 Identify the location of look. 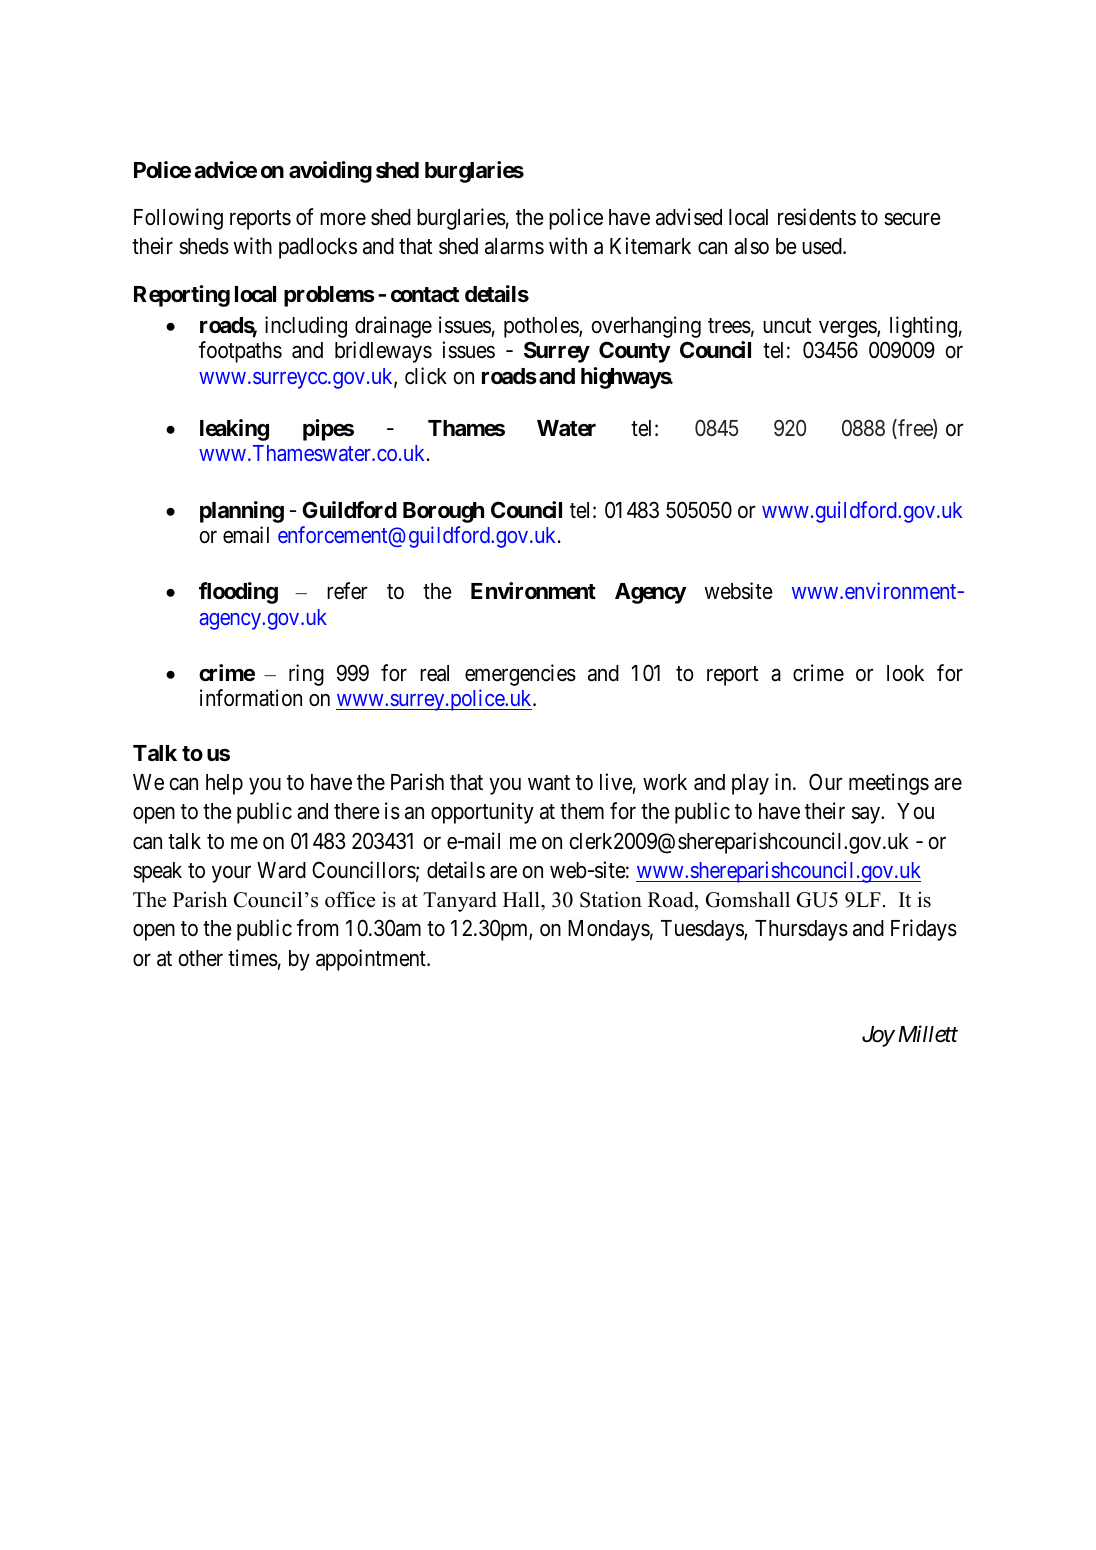
(905, 673).
